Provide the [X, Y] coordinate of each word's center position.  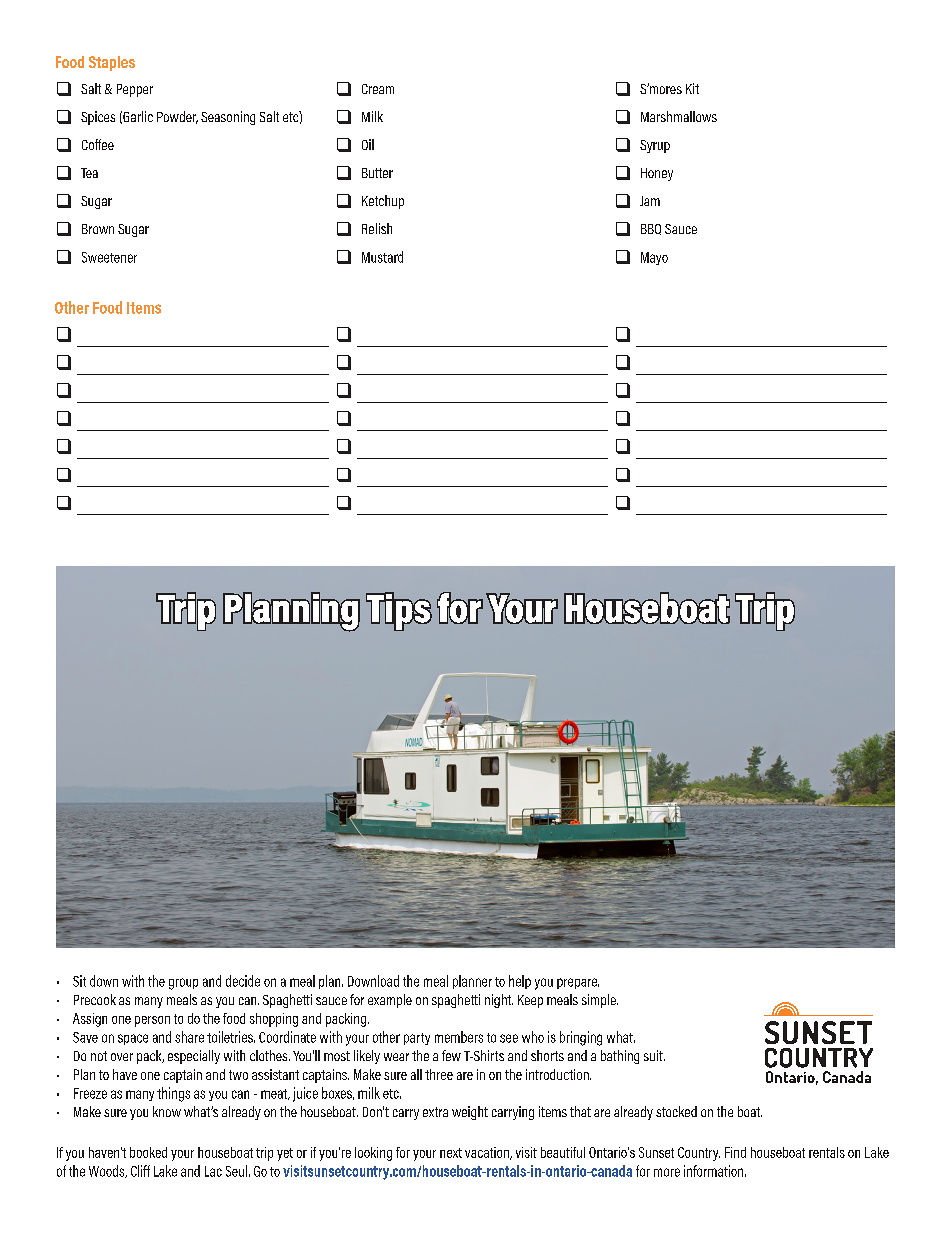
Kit [692, 88]
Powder [177, 117]
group [183, 984]
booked [148, 1152]
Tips [399, 611]
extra [435, 1112]
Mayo [654, 258]
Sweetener [109, 257]
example [390, 1001]
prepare [578, 983]
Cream [378, 89]
